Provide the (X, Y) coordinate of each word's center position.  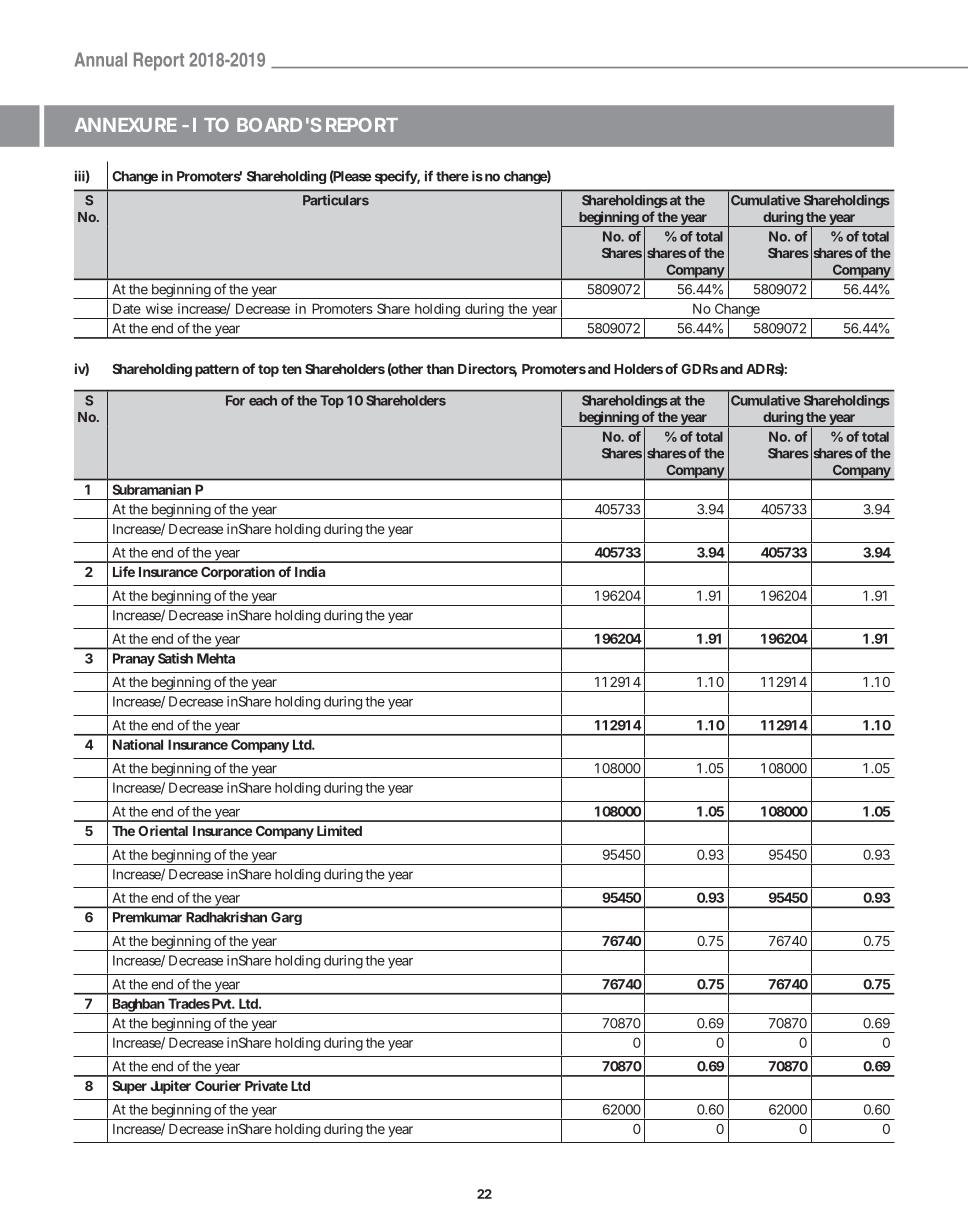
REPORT (361, 125)
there (452, 176)
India (310, 571)
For (235, 400)
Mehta (216, 658)
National (138, 744)
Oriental (163, 830)
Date (127, 308)
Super (129, 1087)
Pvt (222, 1003)
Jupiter (171, 1087)
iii (80, 176)
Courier (218, 1085)
